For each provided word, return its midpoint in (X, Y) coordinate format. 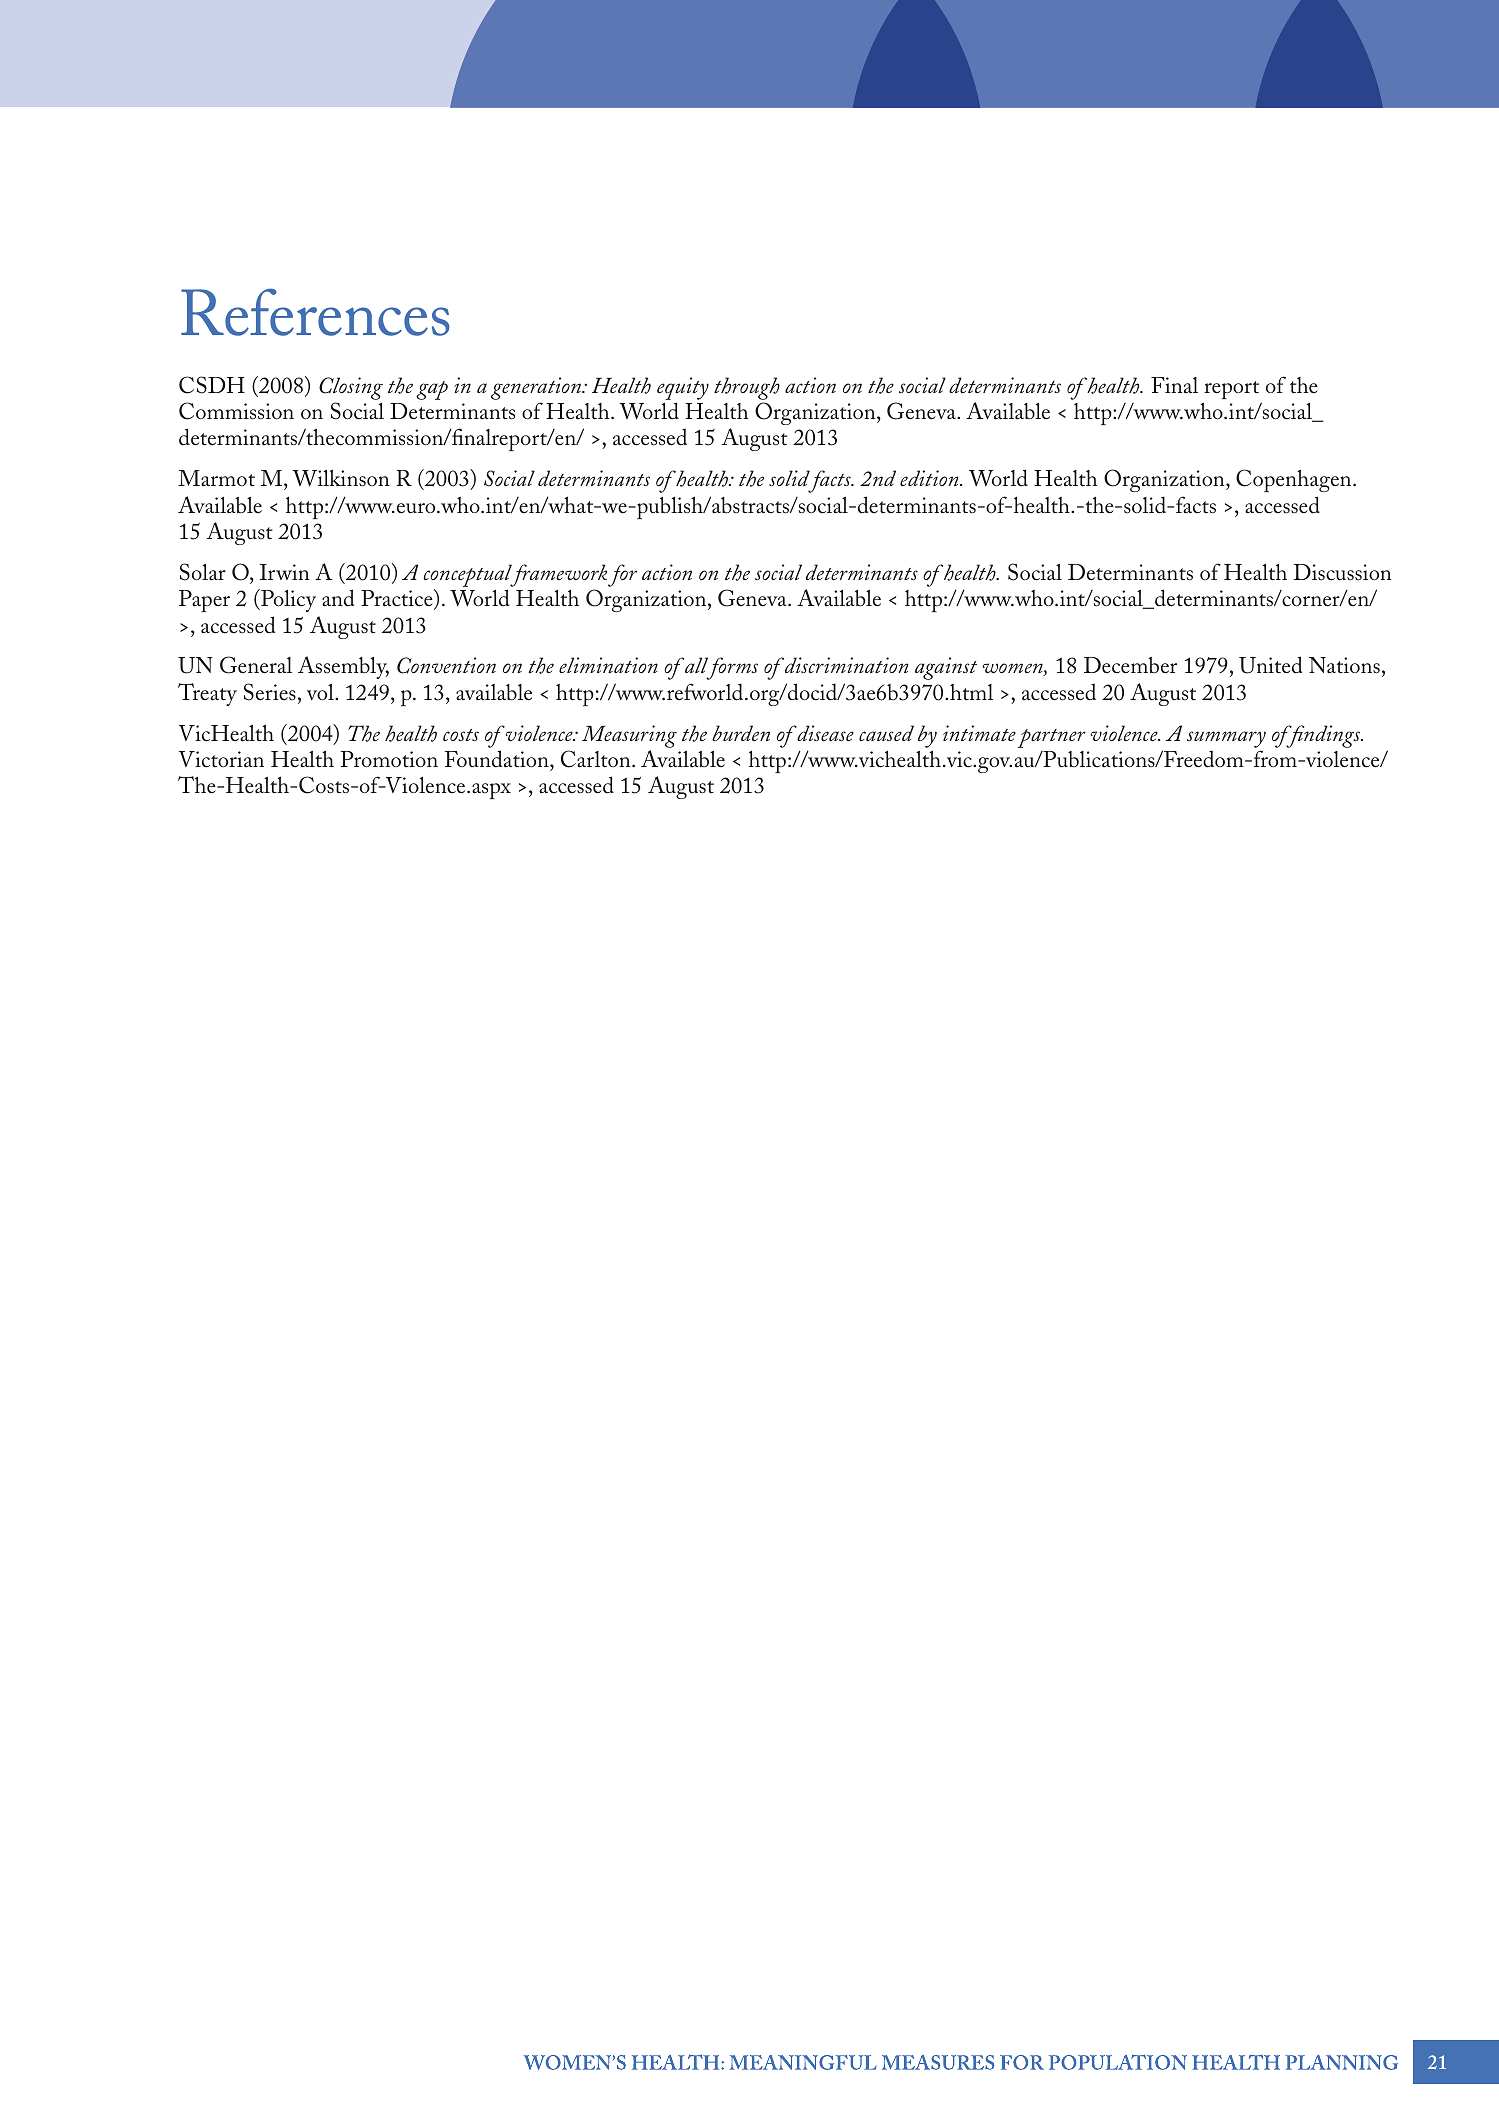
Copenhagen (1295, 480)
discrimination (845, 665)
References (315, 312)
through (747, 388)
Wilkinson (341, 478)
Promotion (389, 759)
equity (683, 388)
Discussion (1342, 572)
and (338, 598)
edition (930, 478)
